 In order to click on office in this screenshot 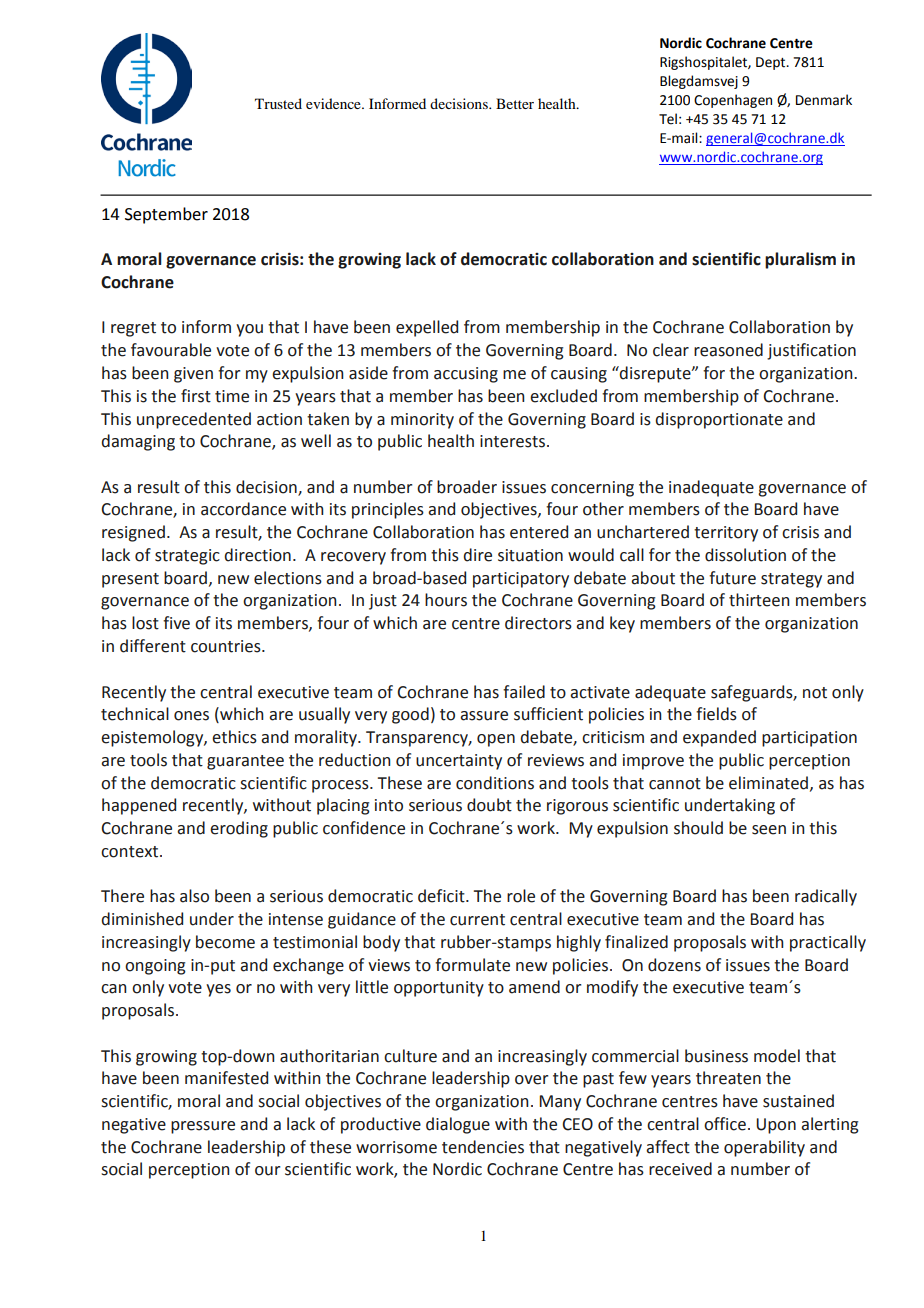, I will do `click(725, 1124)`.
